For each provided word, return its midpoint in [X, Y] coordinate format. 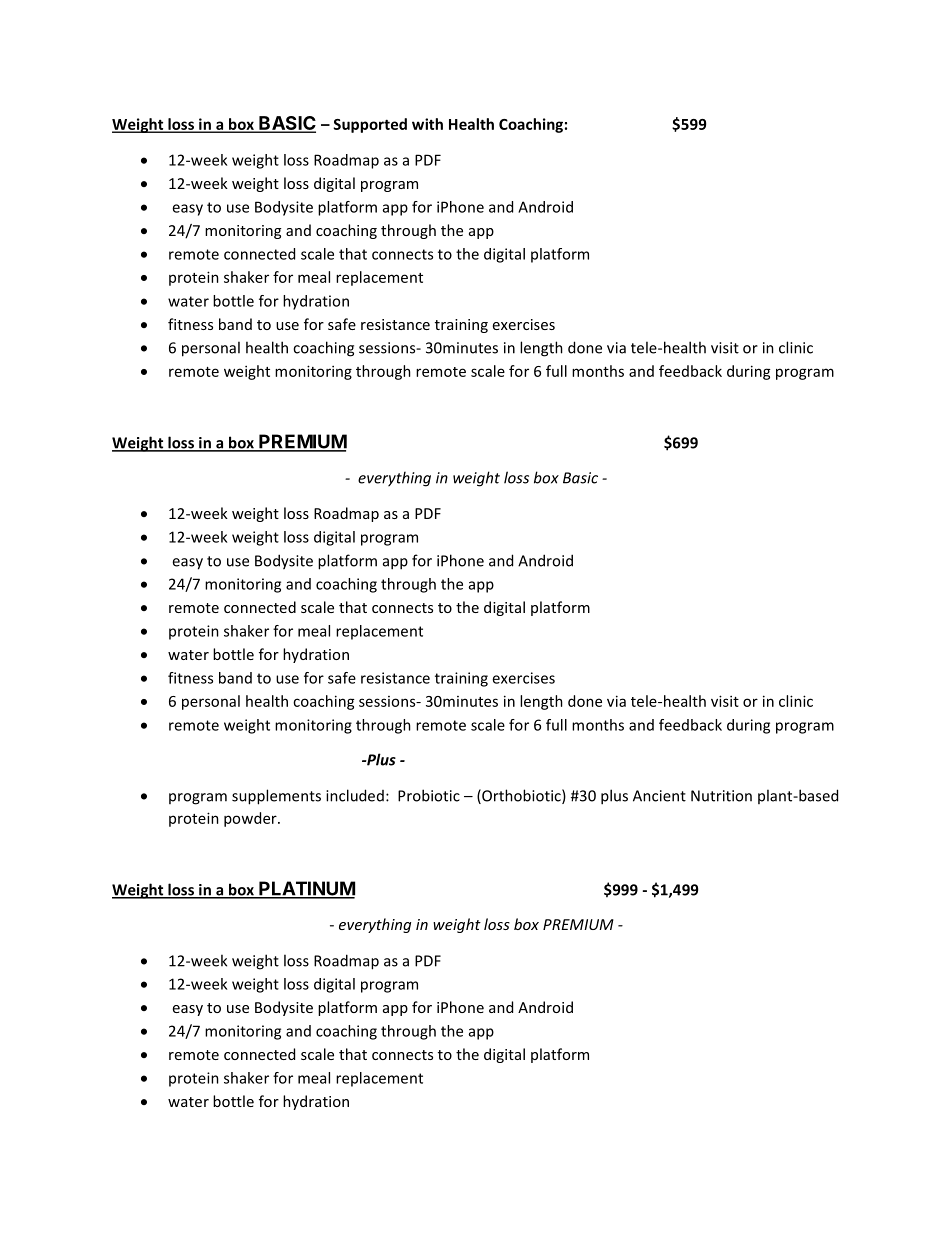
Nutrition [721, 796]
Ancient [659, 796]
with [427, 124]
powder [251, 819]
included [355, 795]
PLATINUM [306, 889]
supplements [276, 797]
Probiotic [429, 795]
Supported [370, 125]
